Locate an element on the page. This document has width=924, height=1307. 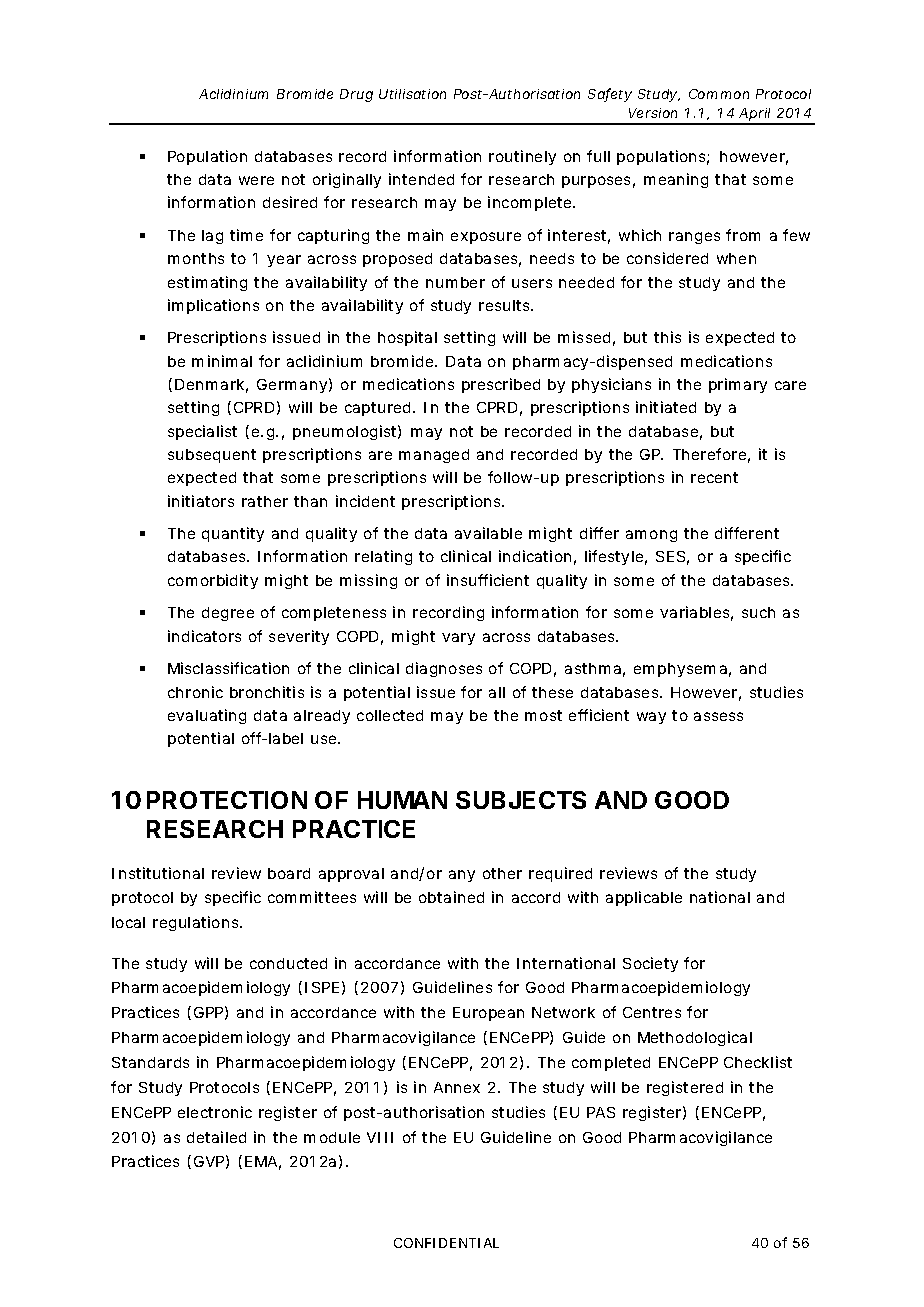
Common is located at coordinates (719, 94).
